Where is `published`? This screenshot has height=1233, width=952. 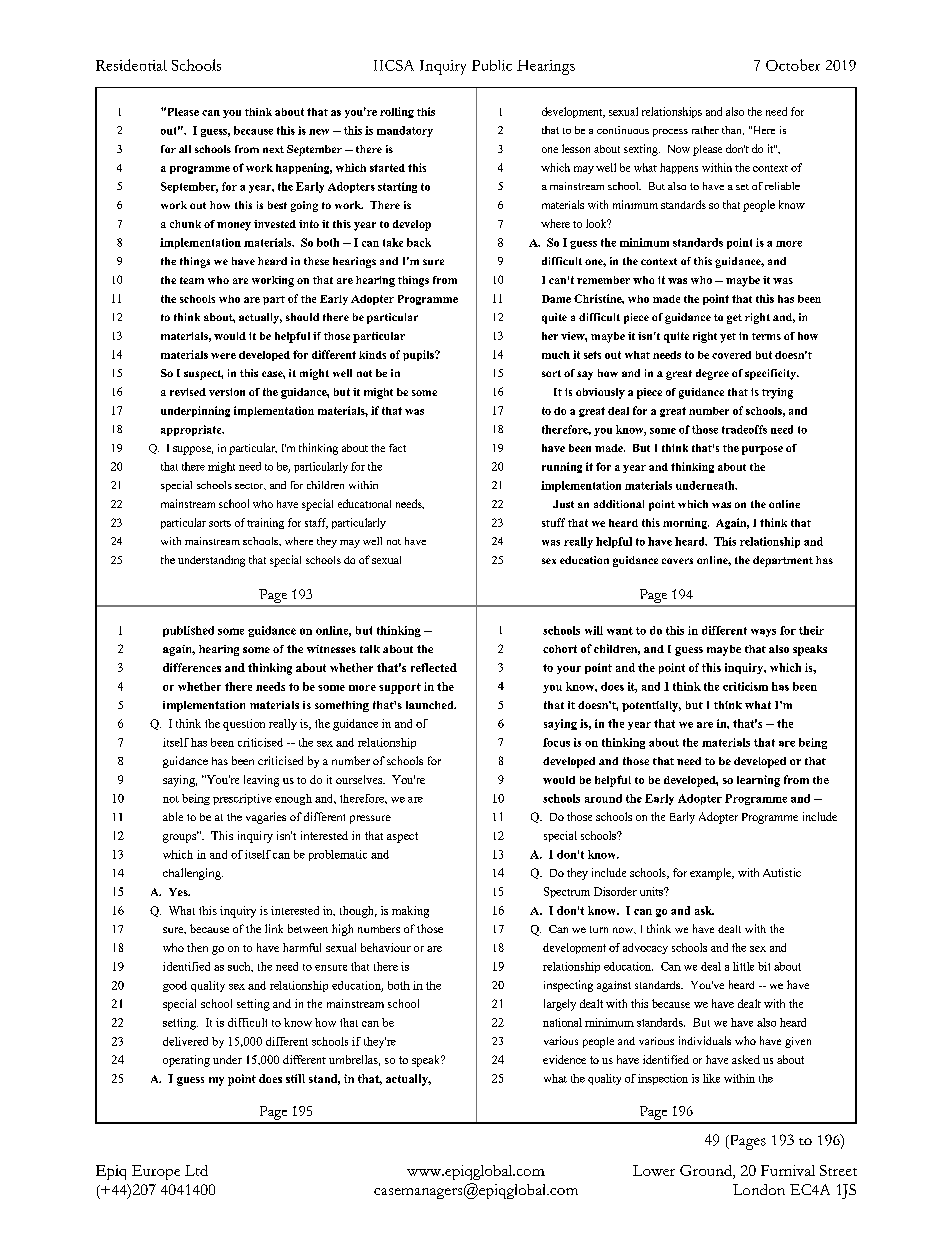
published is located at coordinates (188, 631).
